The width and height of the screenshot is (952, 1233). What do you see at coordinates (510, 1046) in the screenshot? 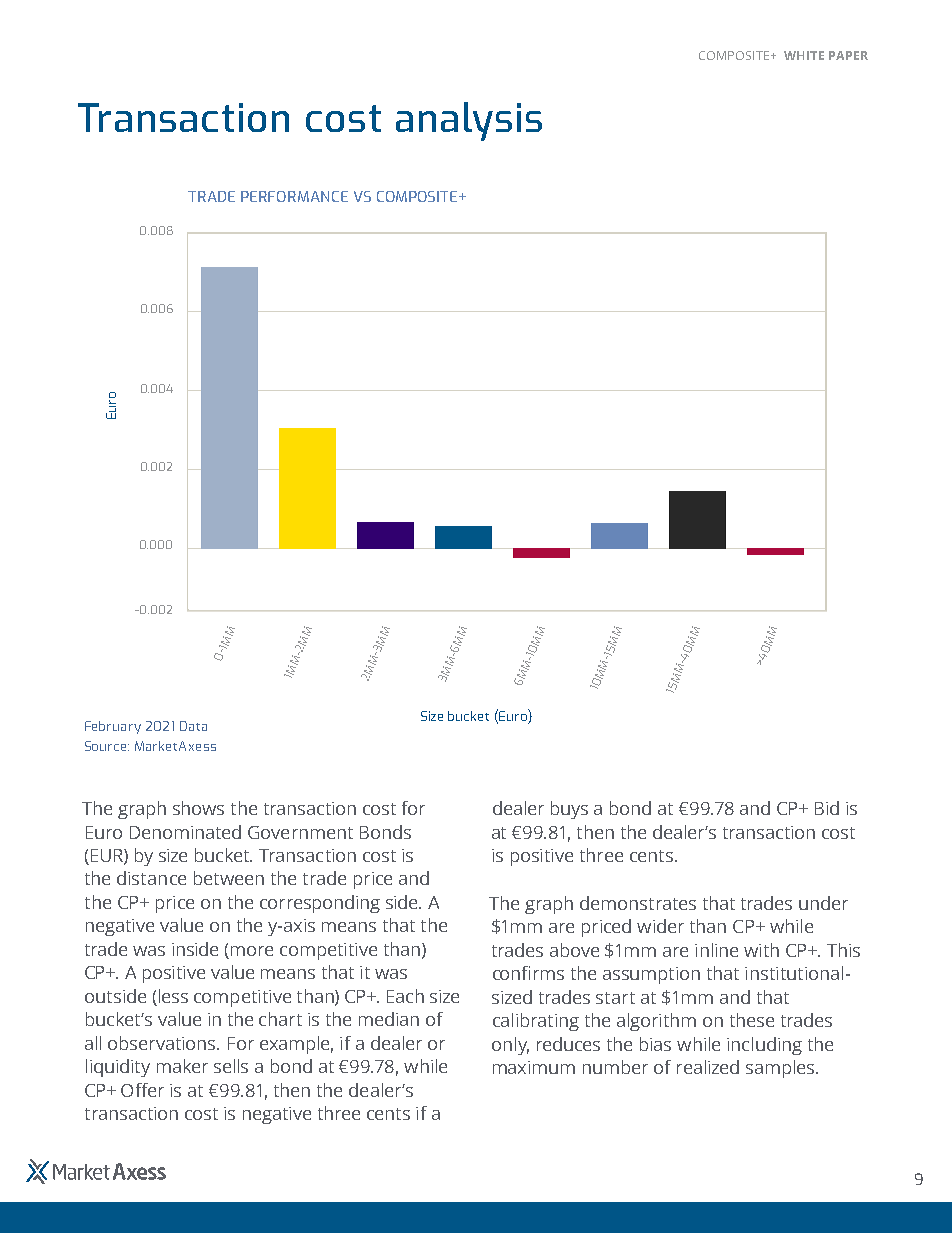
I see `only` at bounding box center [510, 1046].
